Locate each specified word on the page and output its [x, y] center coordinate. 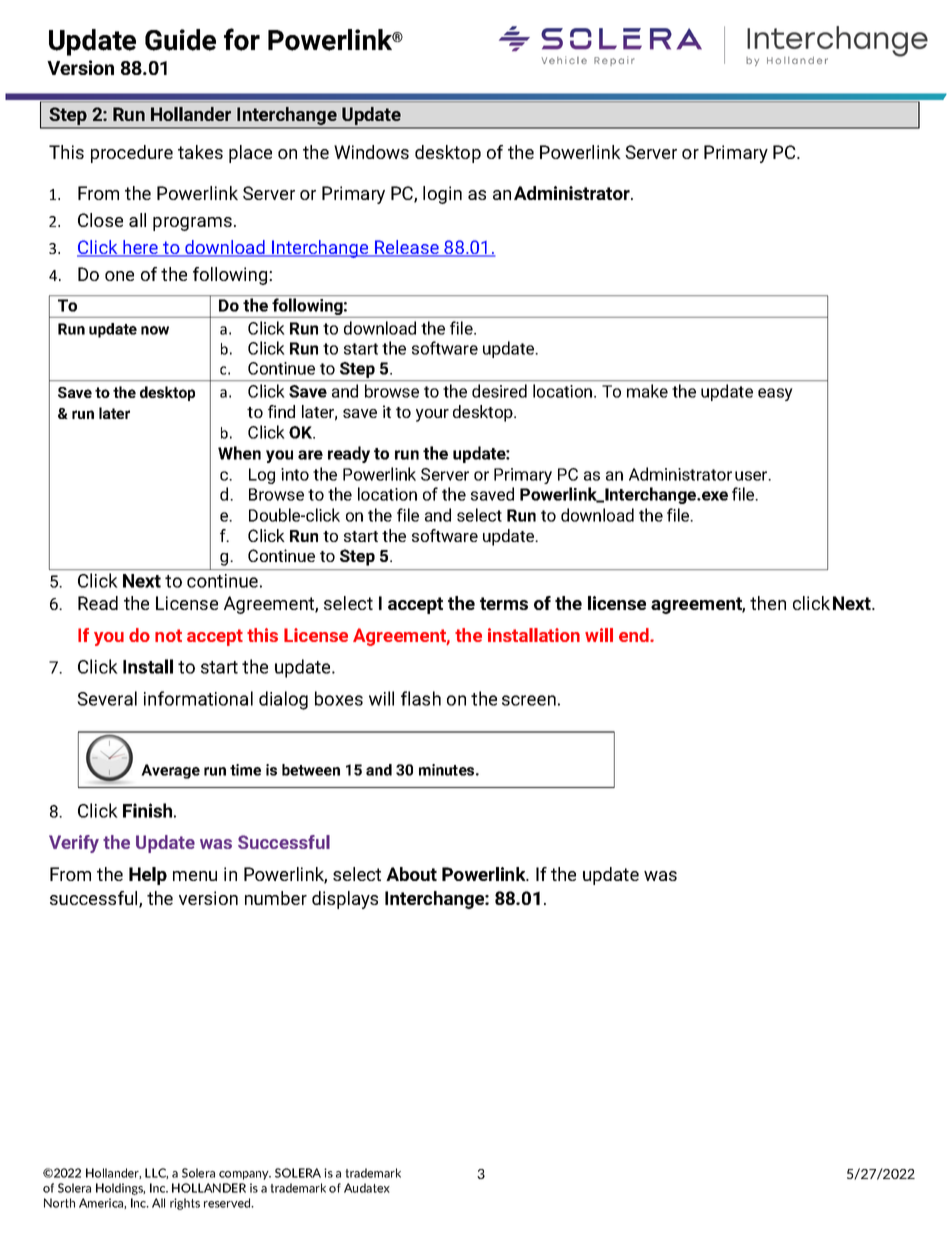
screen [529, 700]
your [432, 415]
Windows [371, 152]
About [411, 874]
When [239, 453]
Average [170, 771]
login [442, 195]
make [647, 391]
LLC [156, 1173]
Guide [180, 40]
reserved [228, 1203]
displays [345, 900]
